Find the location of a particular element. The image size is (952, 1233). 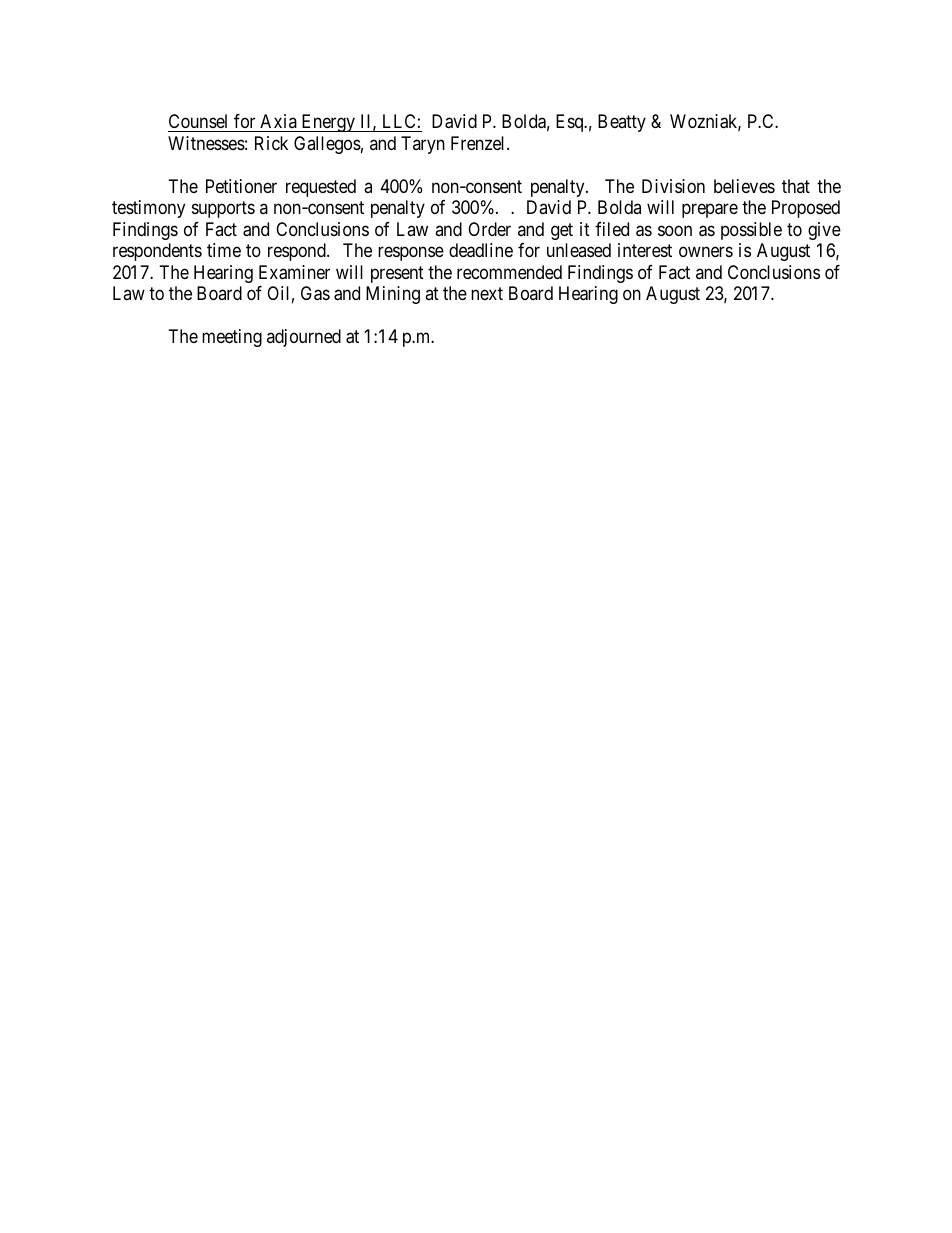

next is located at coordinates (487, 294).
